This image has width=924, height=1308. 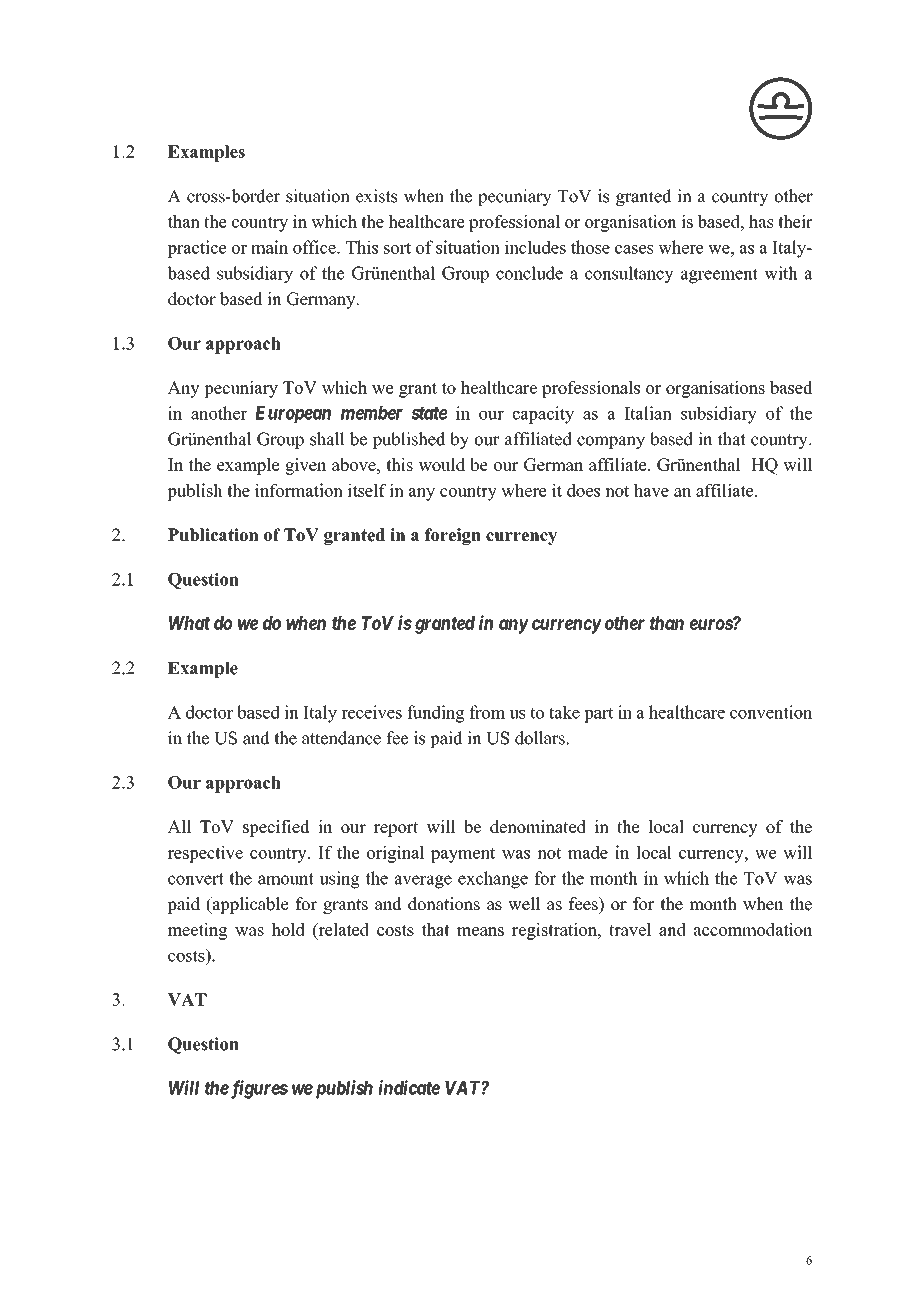 What do you see at coordinates (753, 929) in the image?
I see `accommodation` at bounding box center [753, 929].
